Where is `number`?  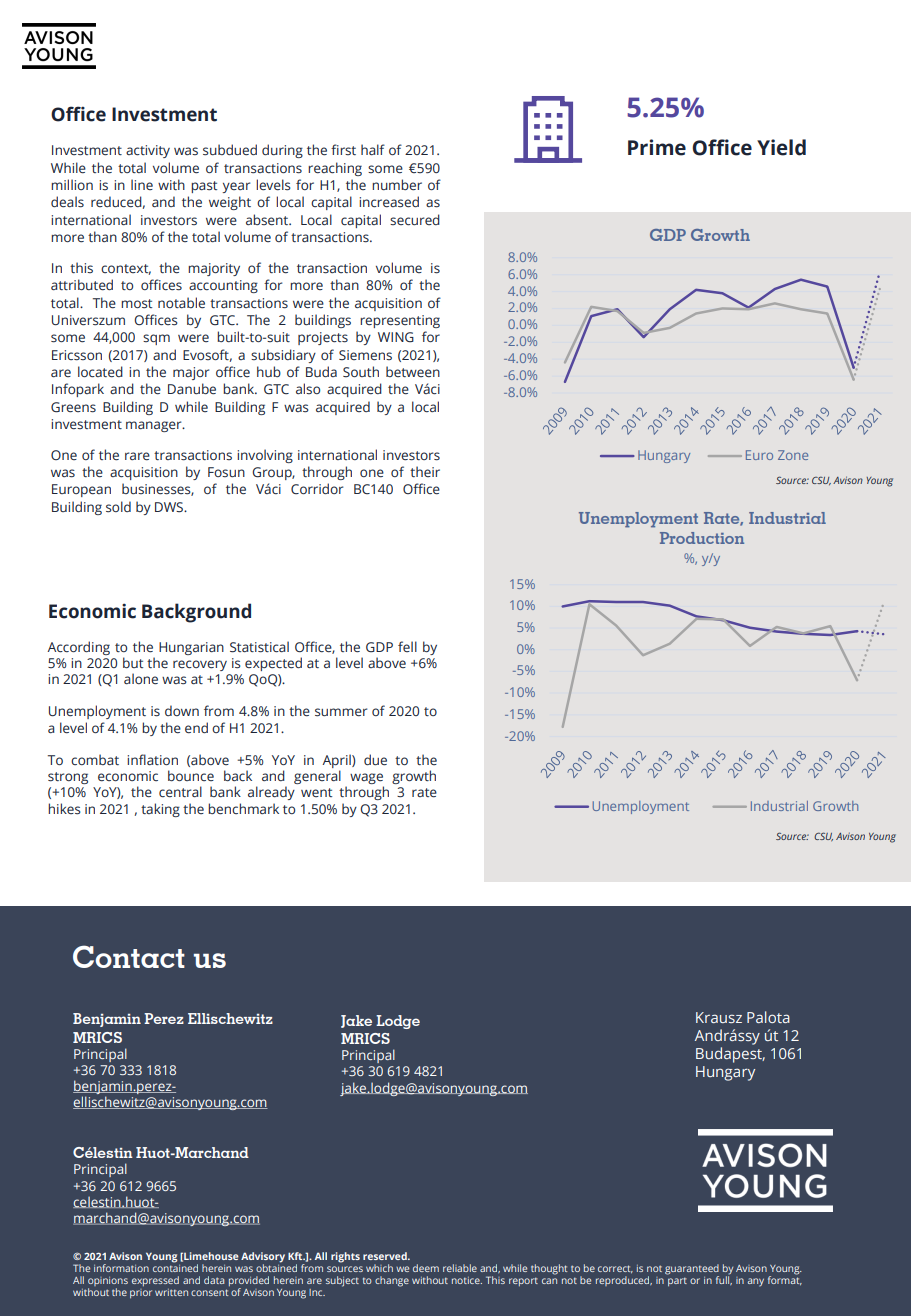
number is located at coordinates (397, 185).
